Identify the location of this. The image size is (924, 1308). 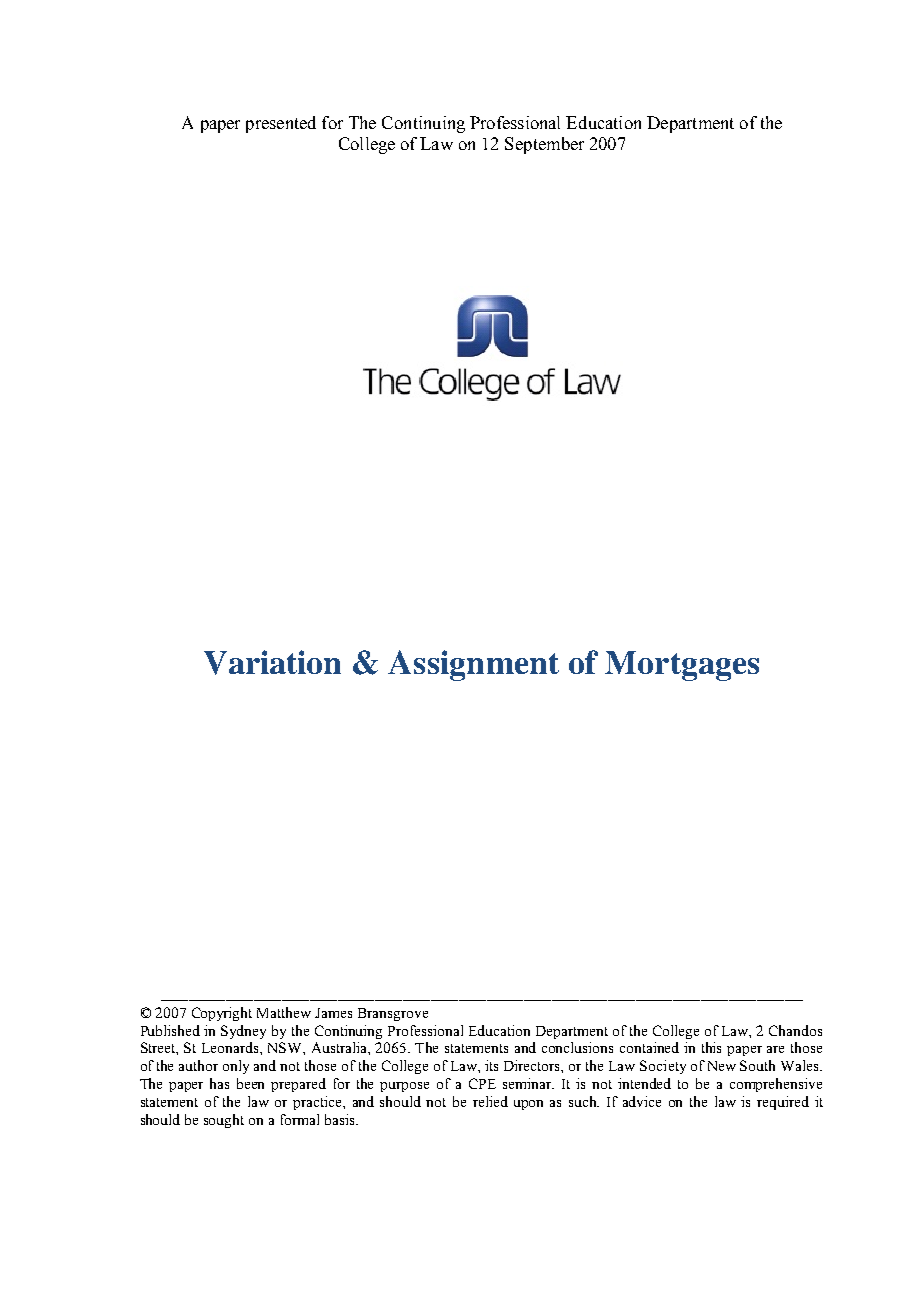
(711, 1047).
